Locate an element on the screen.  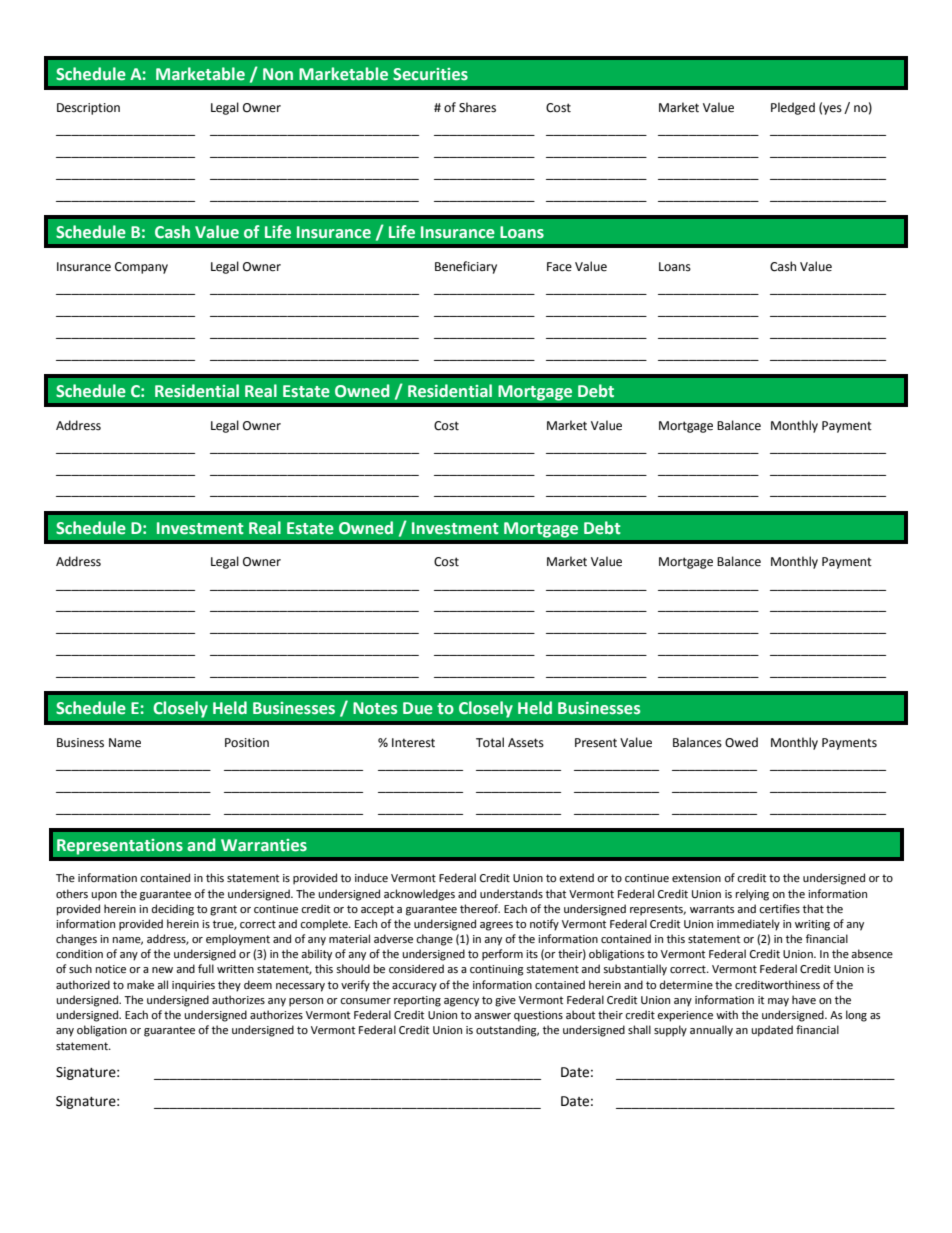
inquiries is located at coordinates (193, 986).
